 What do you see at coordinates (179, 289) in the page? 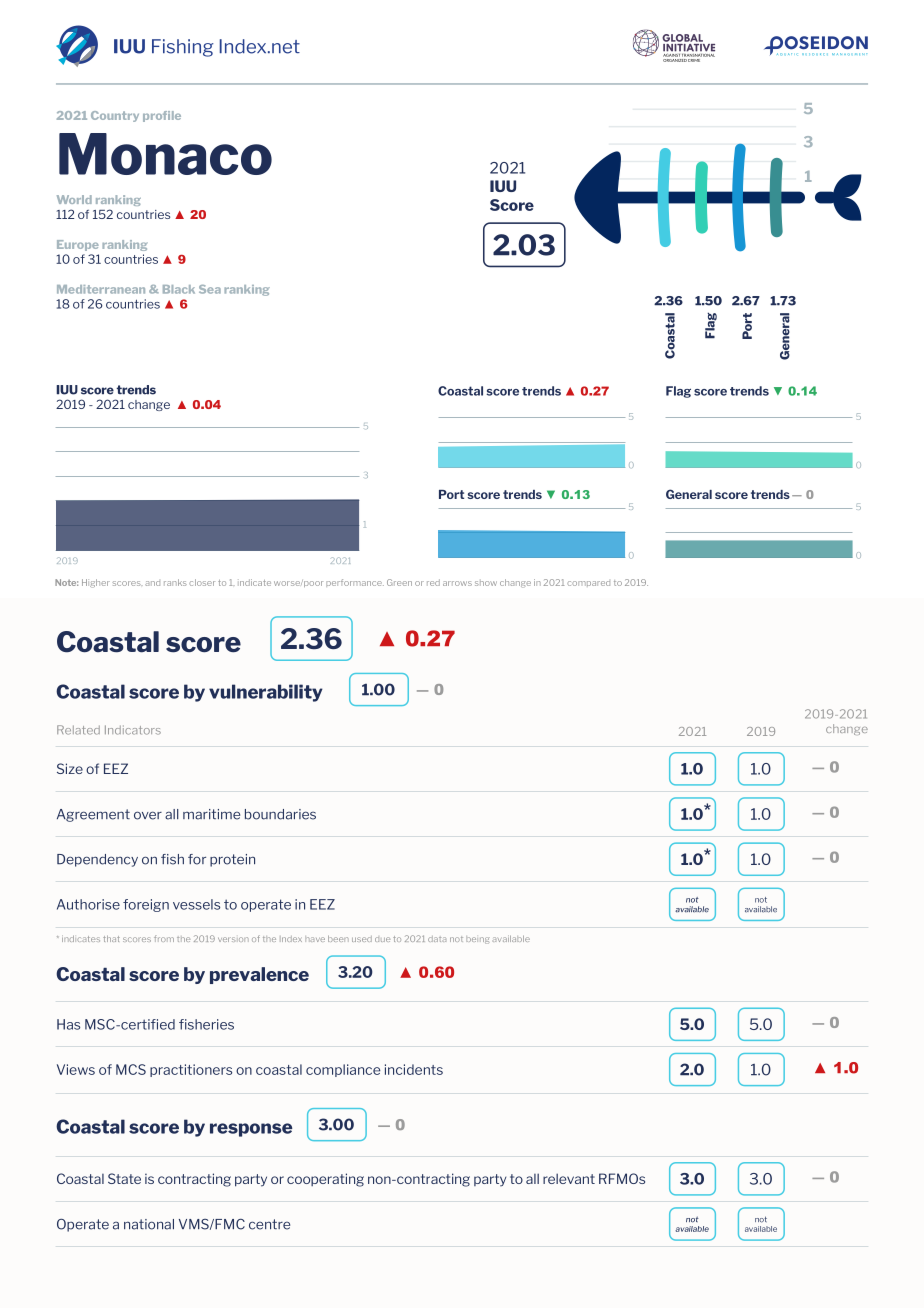
I see `Black` at bounding box center [179, 289].
